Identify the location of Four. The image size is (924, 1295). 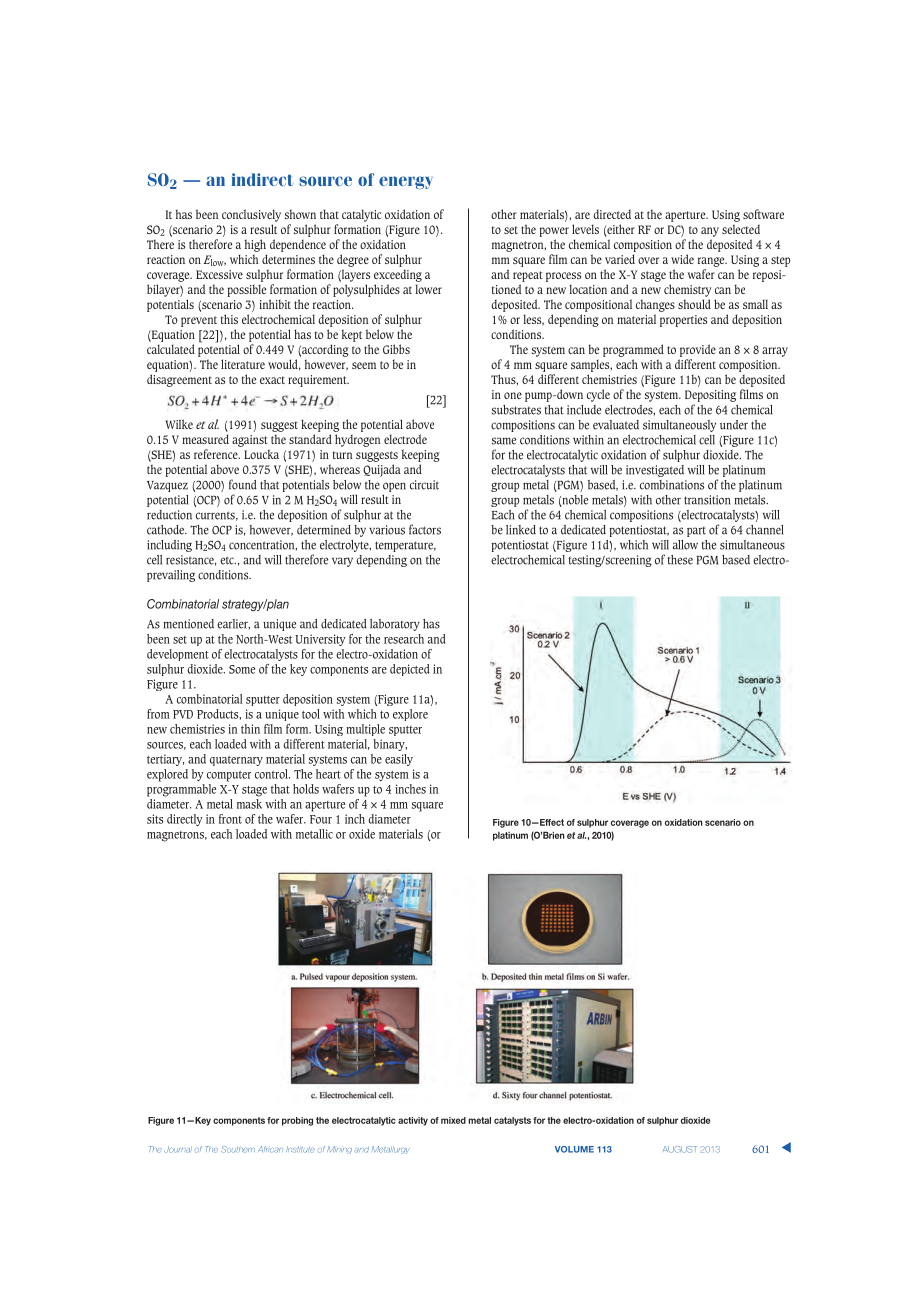
(321, 819).
